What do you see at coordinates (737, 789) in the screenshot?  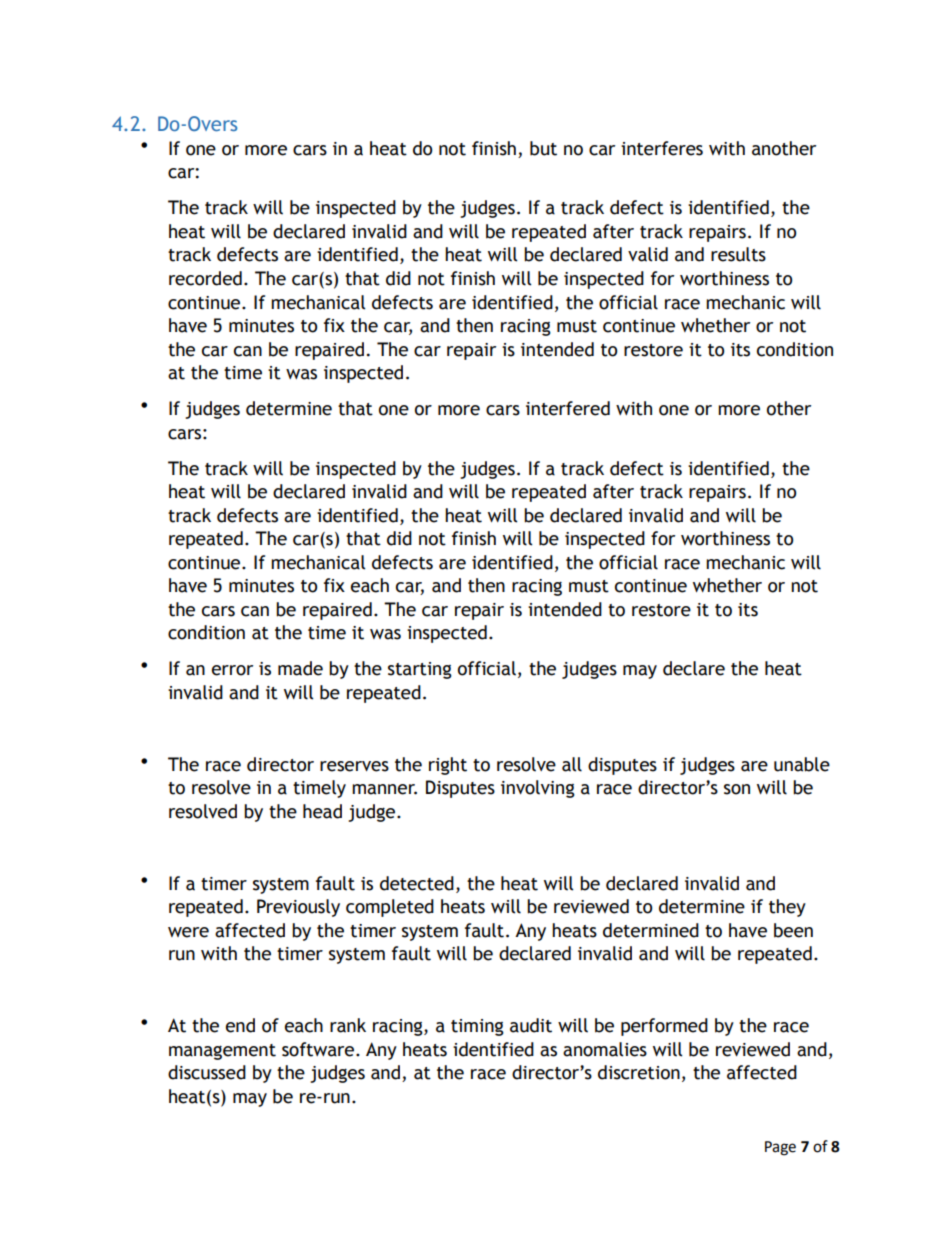 I see `son` at bounding box center [737, 789].
